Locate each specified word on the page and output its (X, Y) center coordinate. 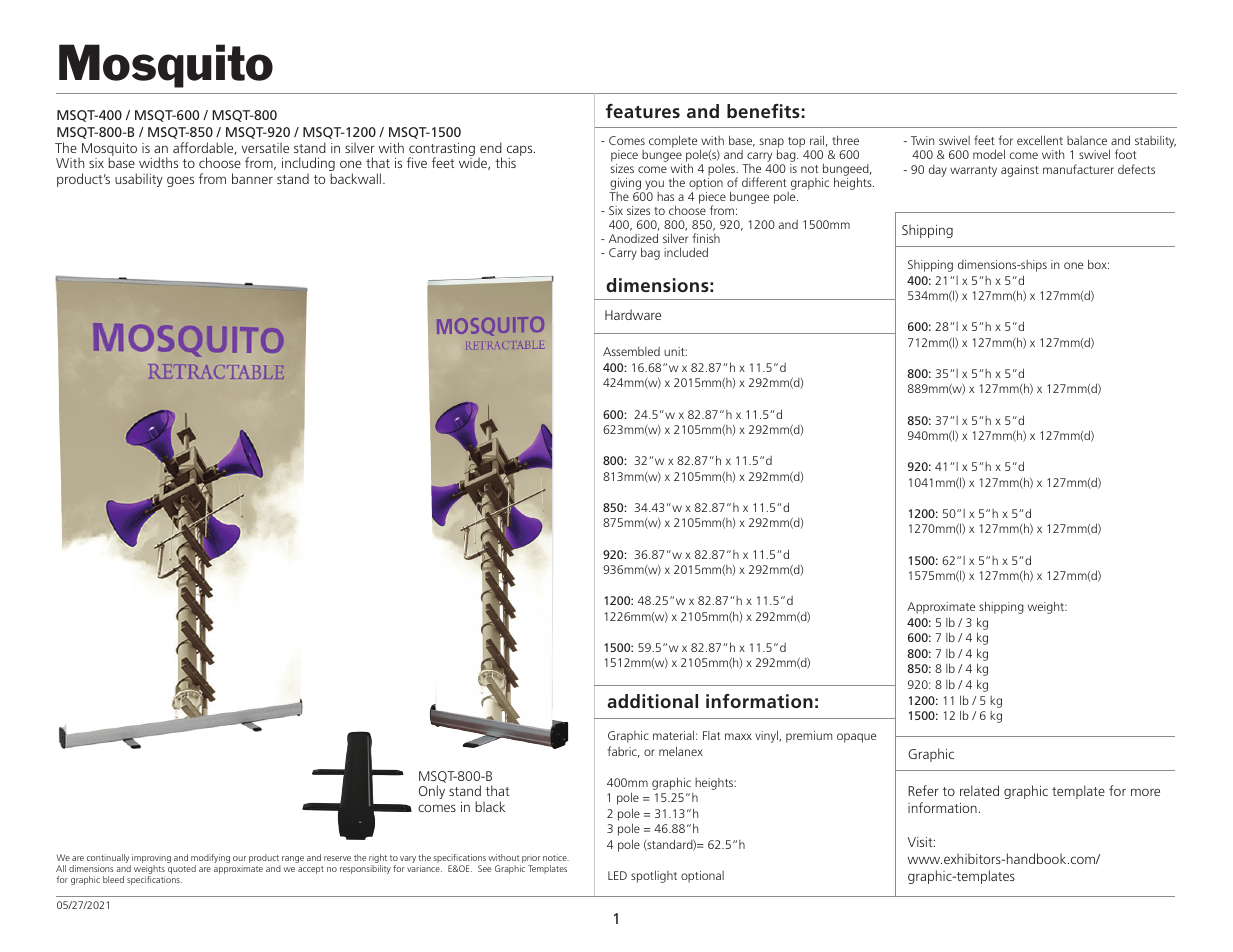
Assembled (631, 351)
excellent (1040, 140)
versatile (265, 147)
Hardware (633, 314)
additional (652, 701)
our (239, 858)
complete (673, 141)
